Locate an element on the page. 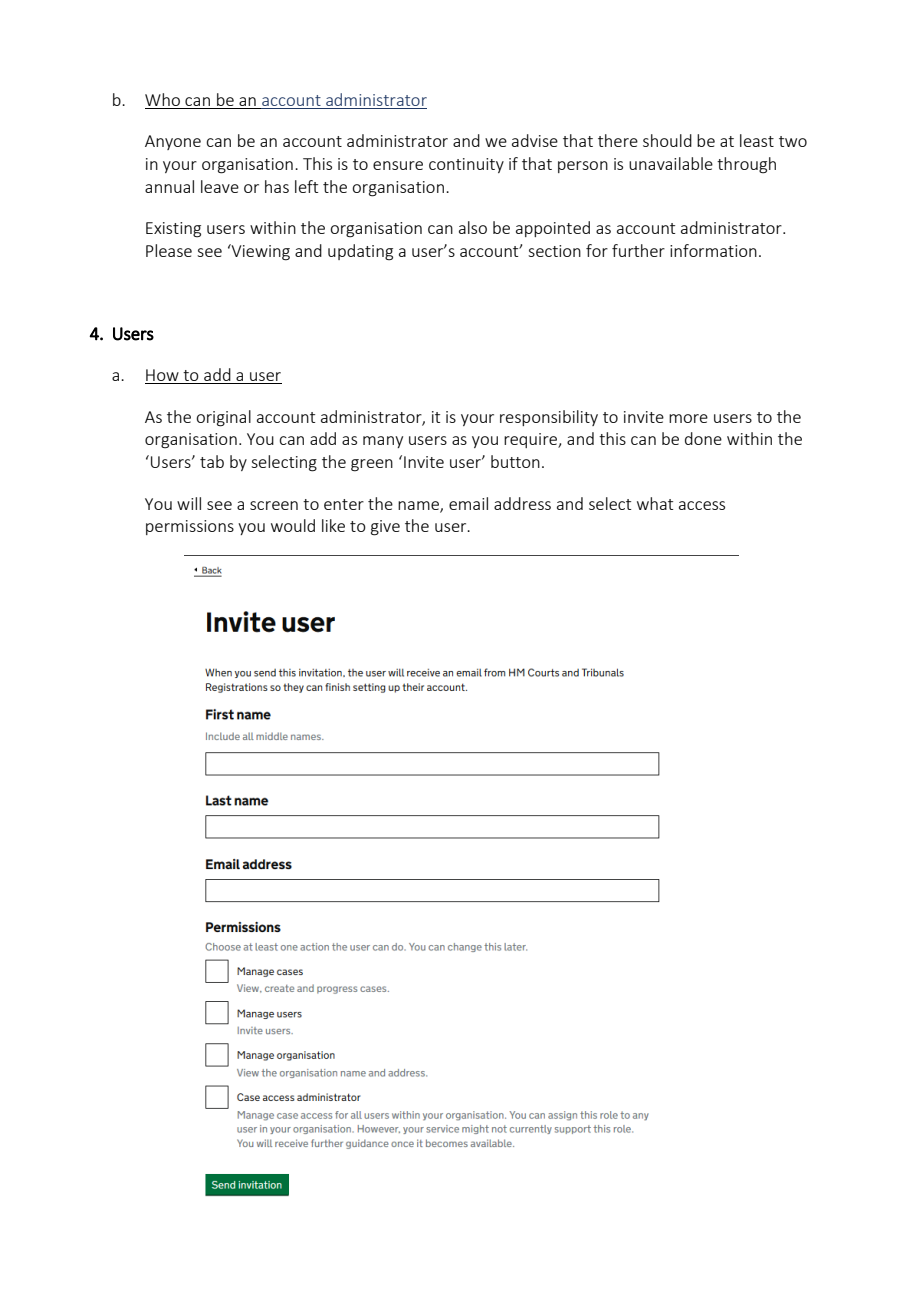  Please is located at coordinates (169, 250).
